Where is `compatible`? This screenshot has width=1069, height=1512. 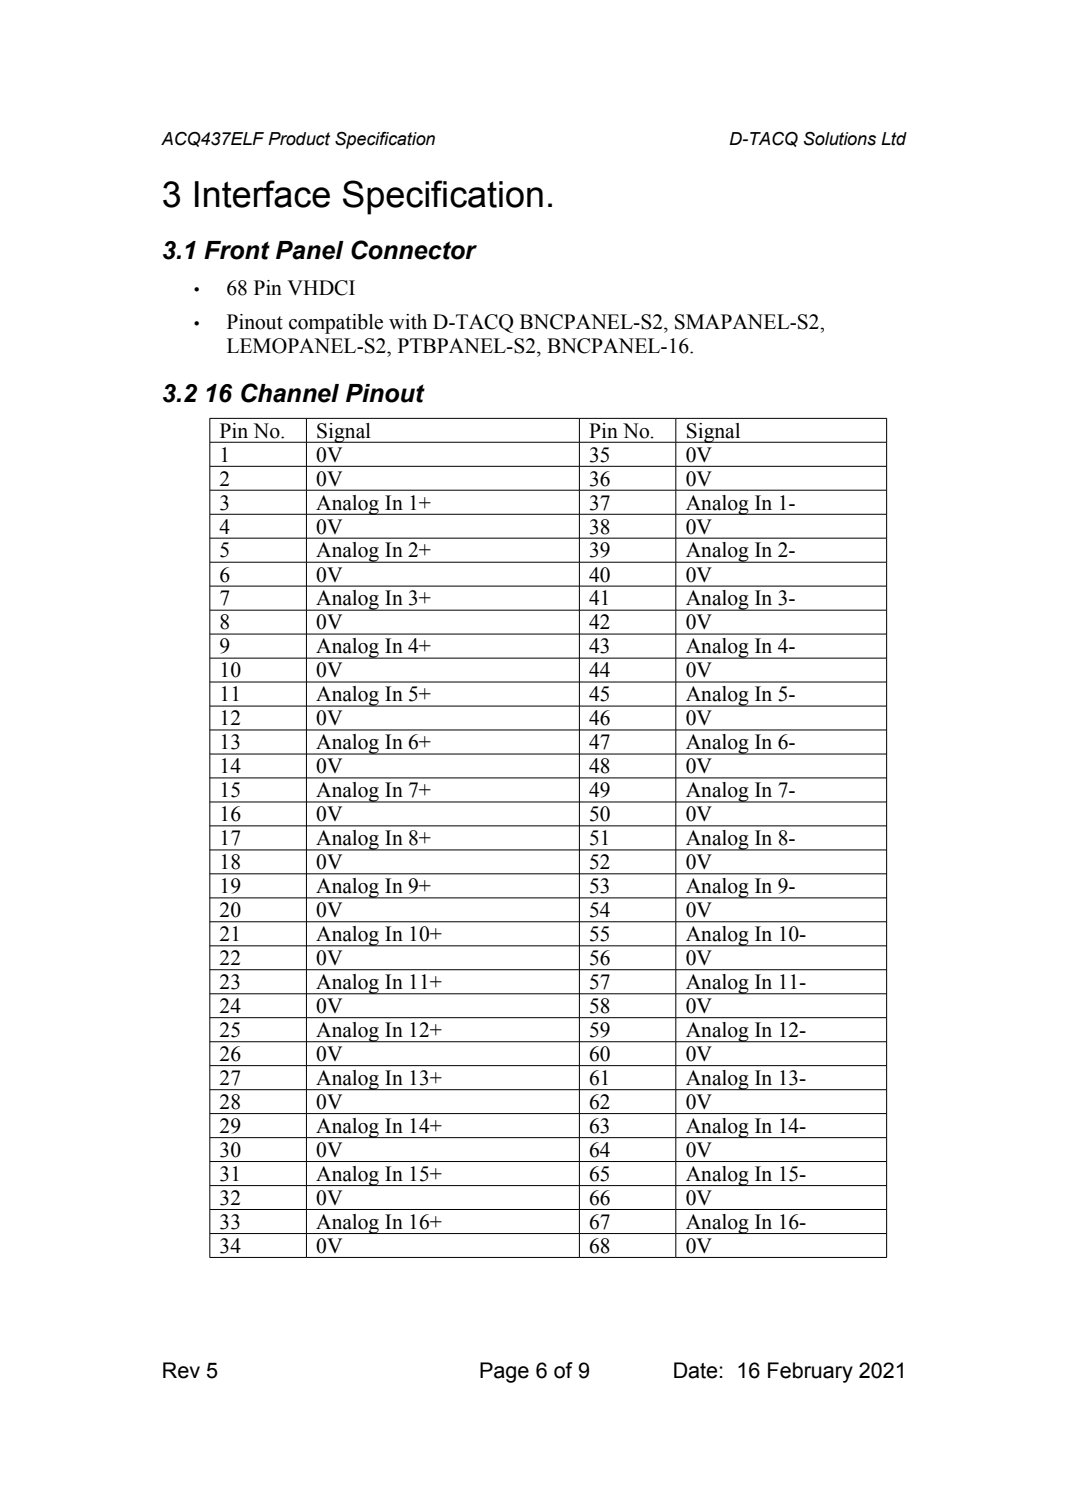 compatible is located at coordinates (336, 324).
